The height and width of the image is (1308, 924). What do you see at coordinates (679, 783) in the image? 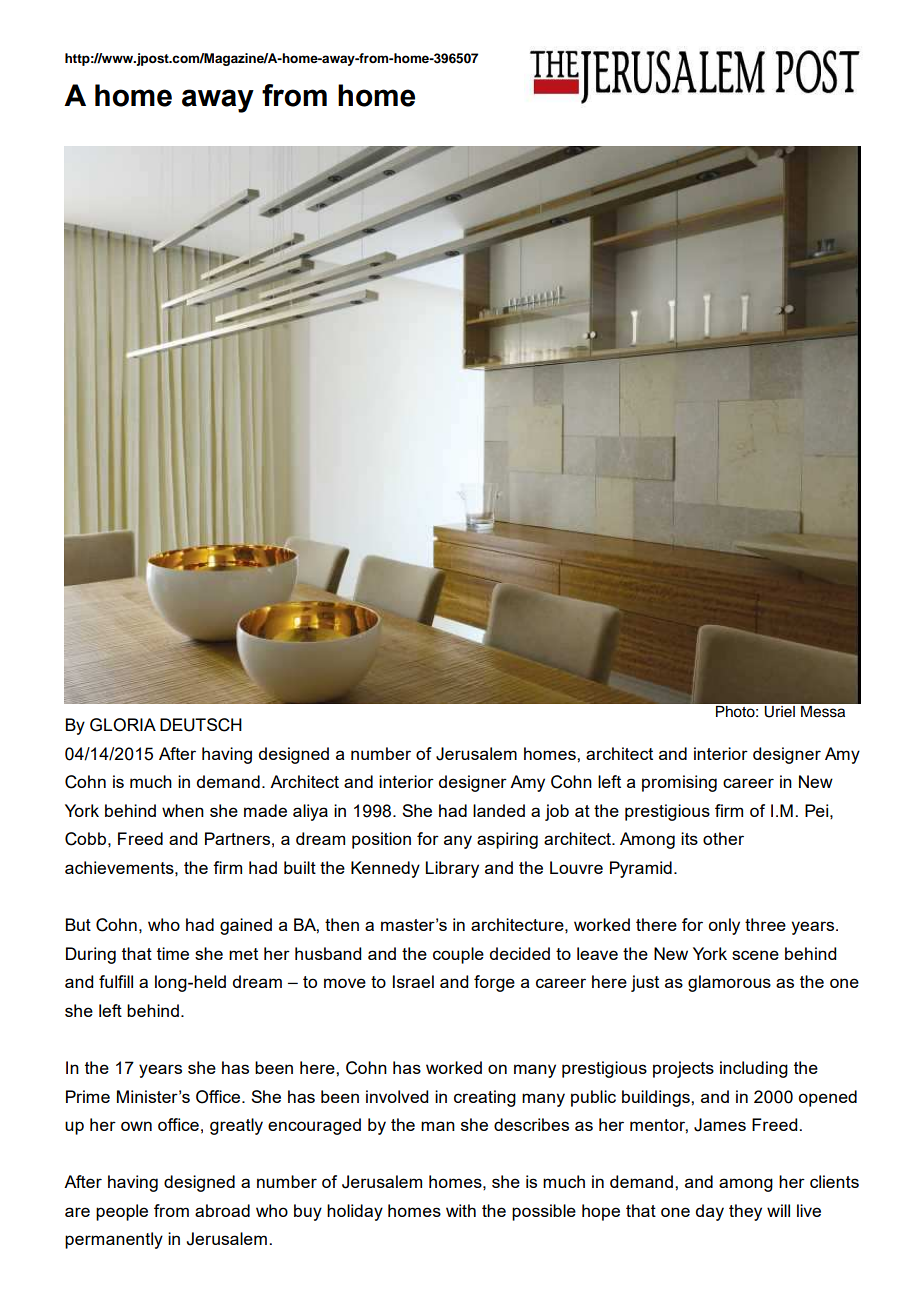
I see `promising` at bounding box center [679, 783].
